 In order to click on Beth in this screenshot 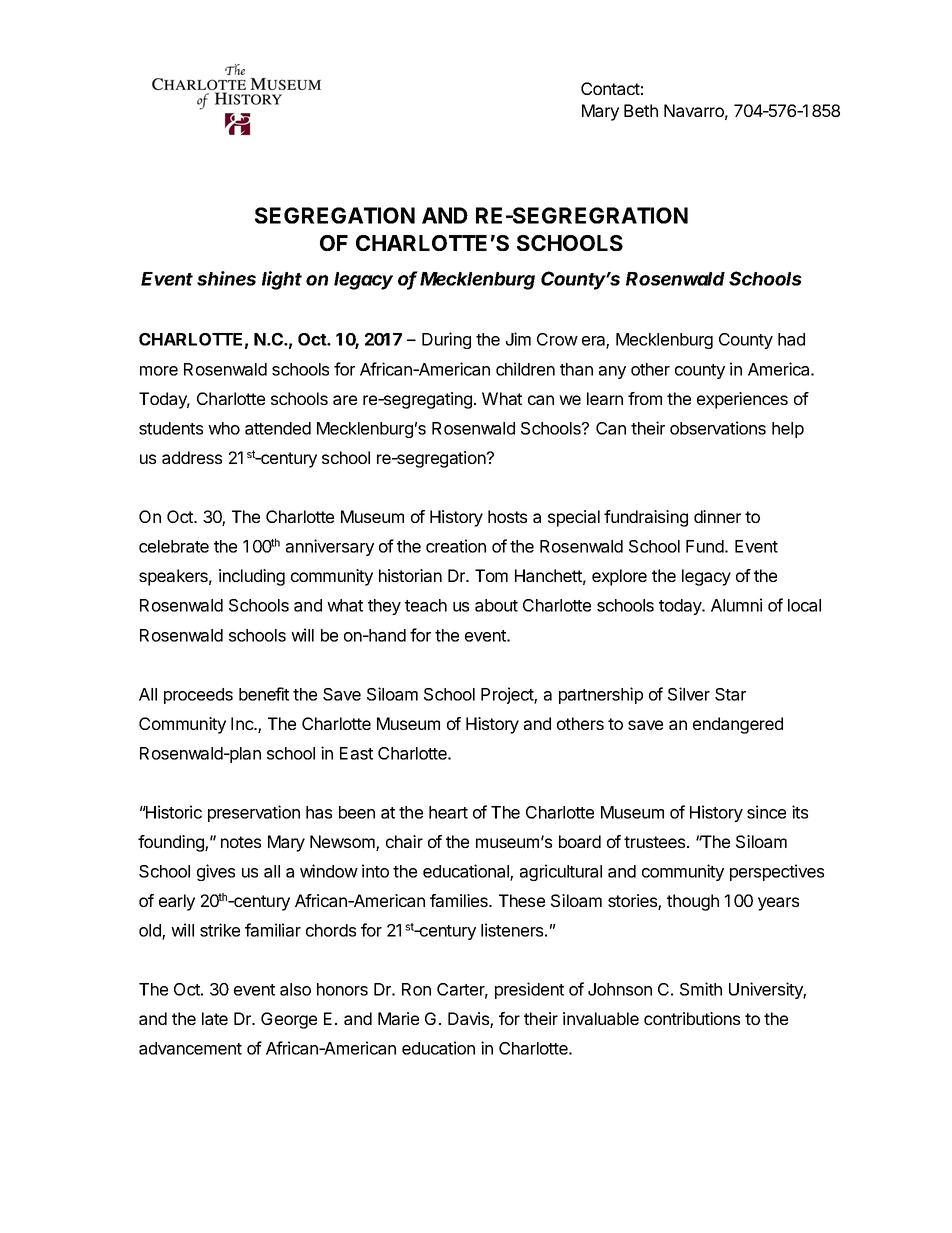, I will do `click(641, 110)`.
